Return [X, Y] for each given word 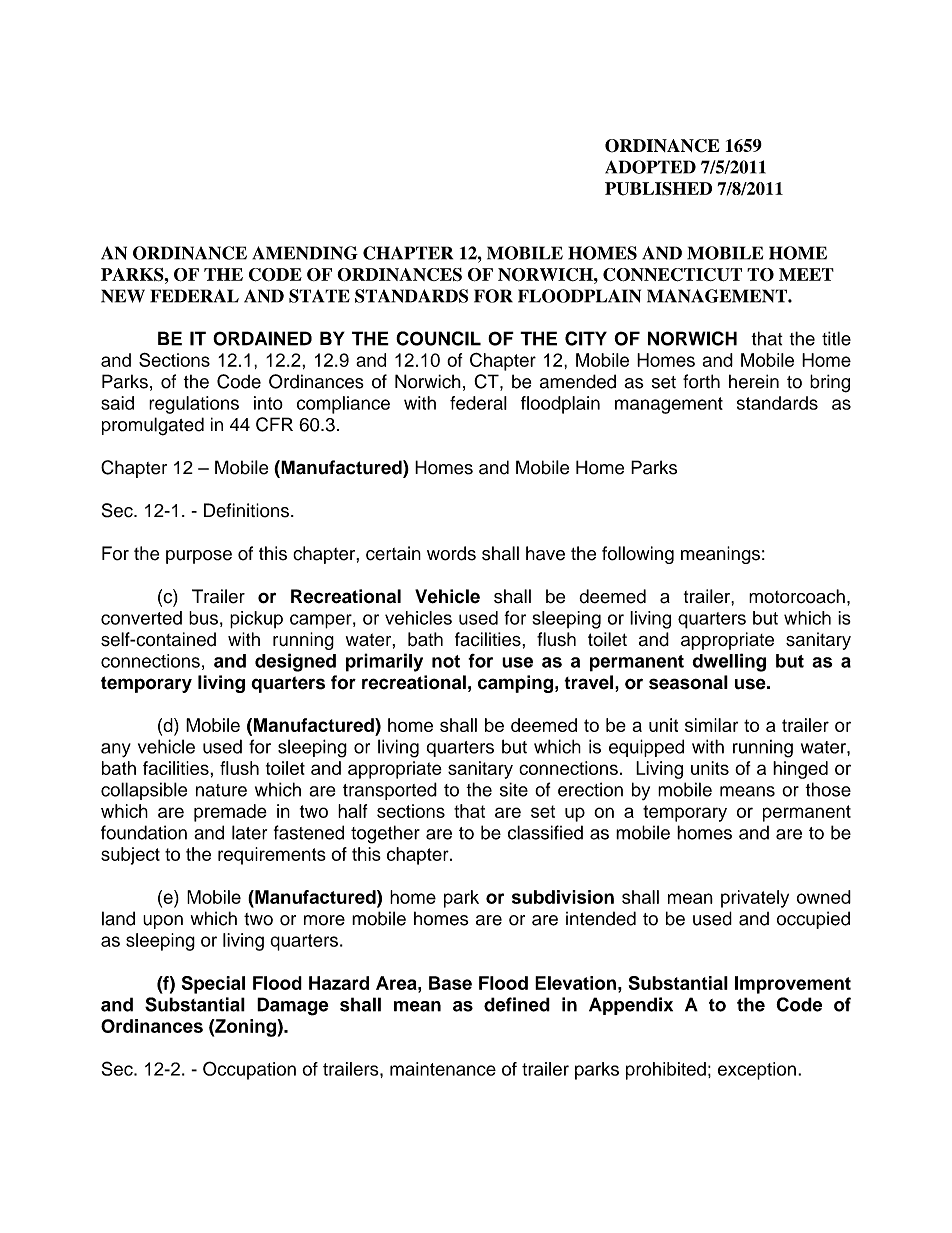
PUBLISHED [658, 189]
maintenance [443, 1069]
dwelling [729, 662]
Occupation [249, 1070]
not [446, 661]
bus [203, 618]
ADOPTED [650, 167]
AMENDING [305, 253]
